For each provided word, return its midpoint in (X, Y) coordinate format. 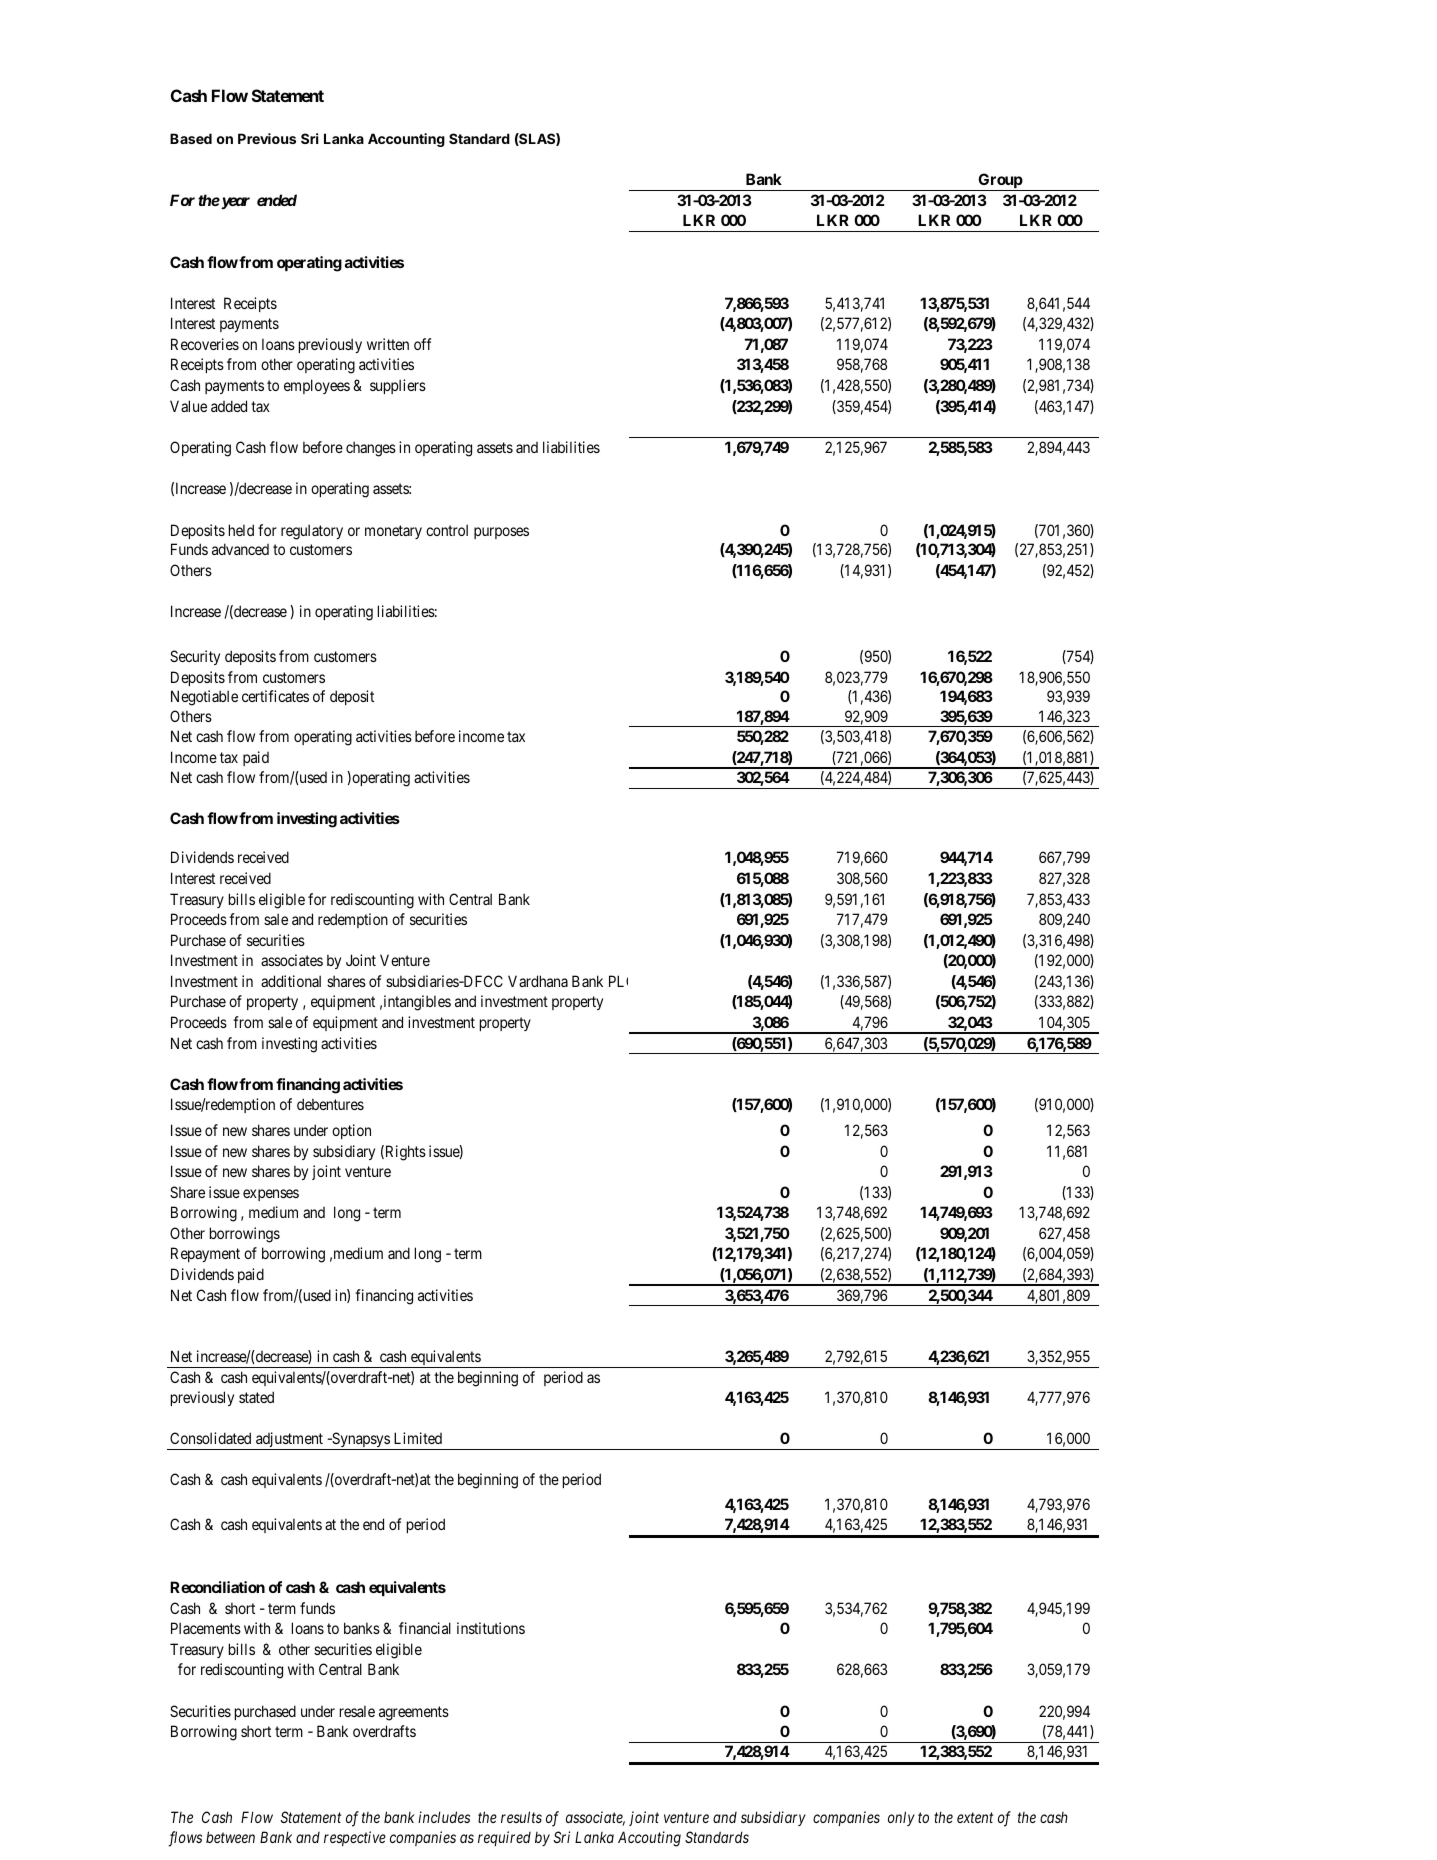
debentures (330, 1104)
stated (256, 1397)
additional (291, 981)
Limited (418, 1438)
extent (975, 1817)
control (447, 530)
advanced (240, 549)
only (901, 1818)
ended (277, 200)
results (521, 1817)
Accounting (406, 140)
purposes (501, 533)
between (230, 1837)
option (351, 1131)
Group (1000, 182)
